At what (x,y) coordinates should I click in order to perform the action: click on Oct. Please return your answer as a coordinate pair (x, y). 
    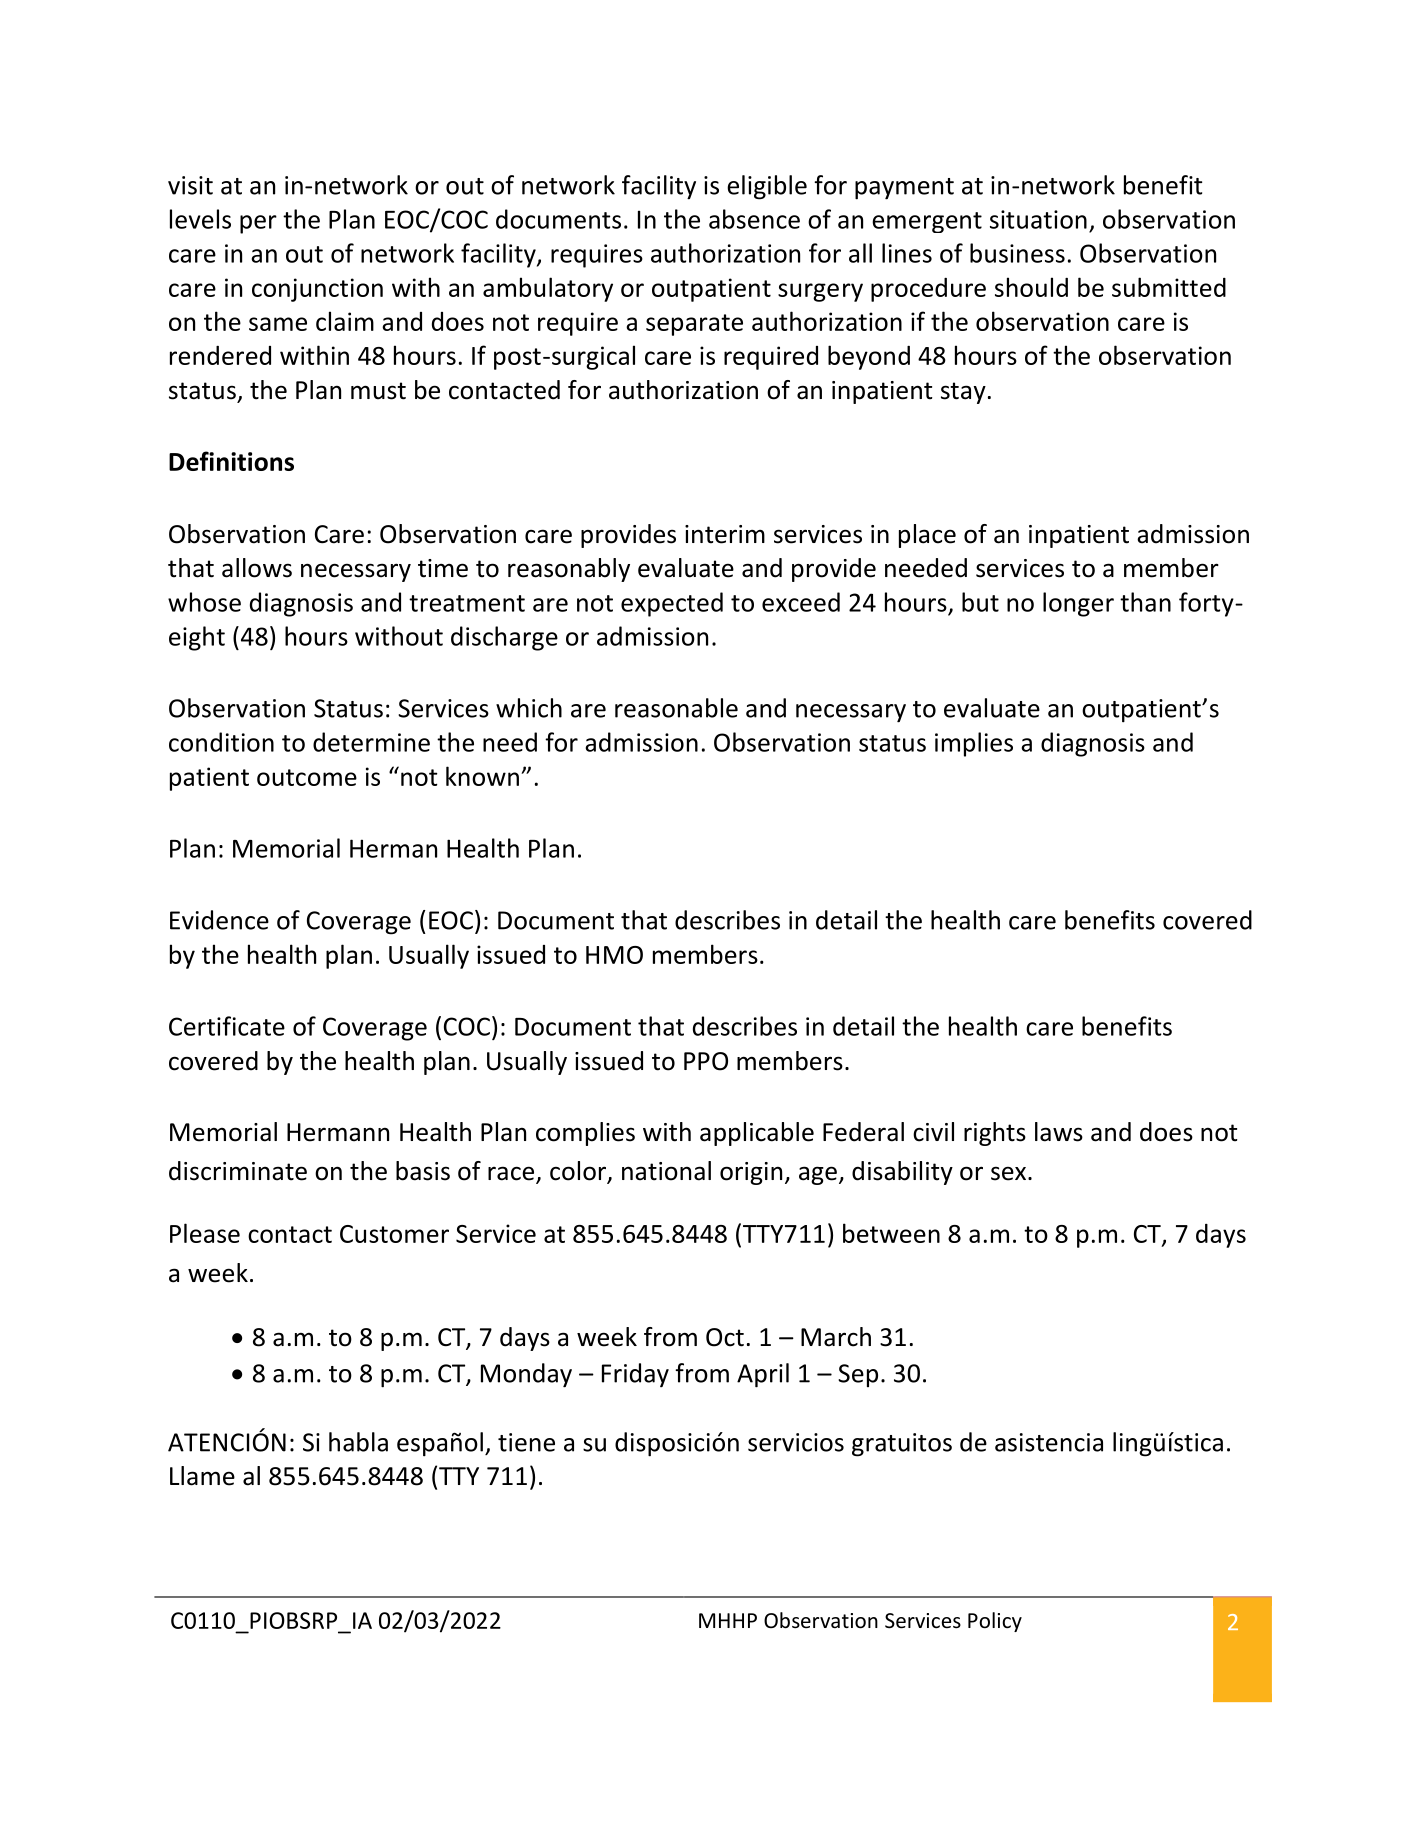
    Looking at the image, I should click on (725, 1337).
